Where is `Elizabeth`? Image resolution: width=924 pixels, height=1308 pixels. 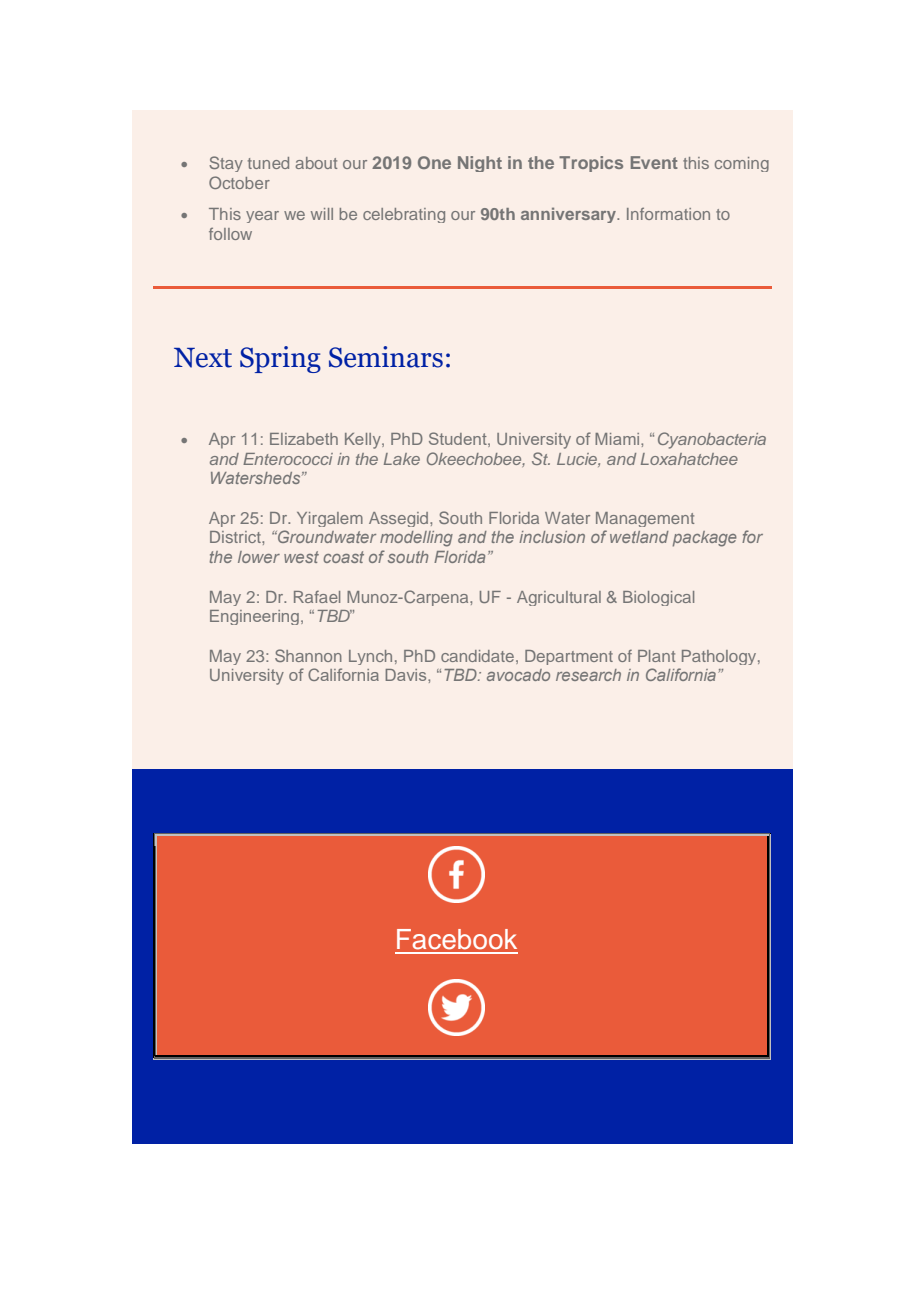 Elizabeth is located at coordinates (304, 439).
